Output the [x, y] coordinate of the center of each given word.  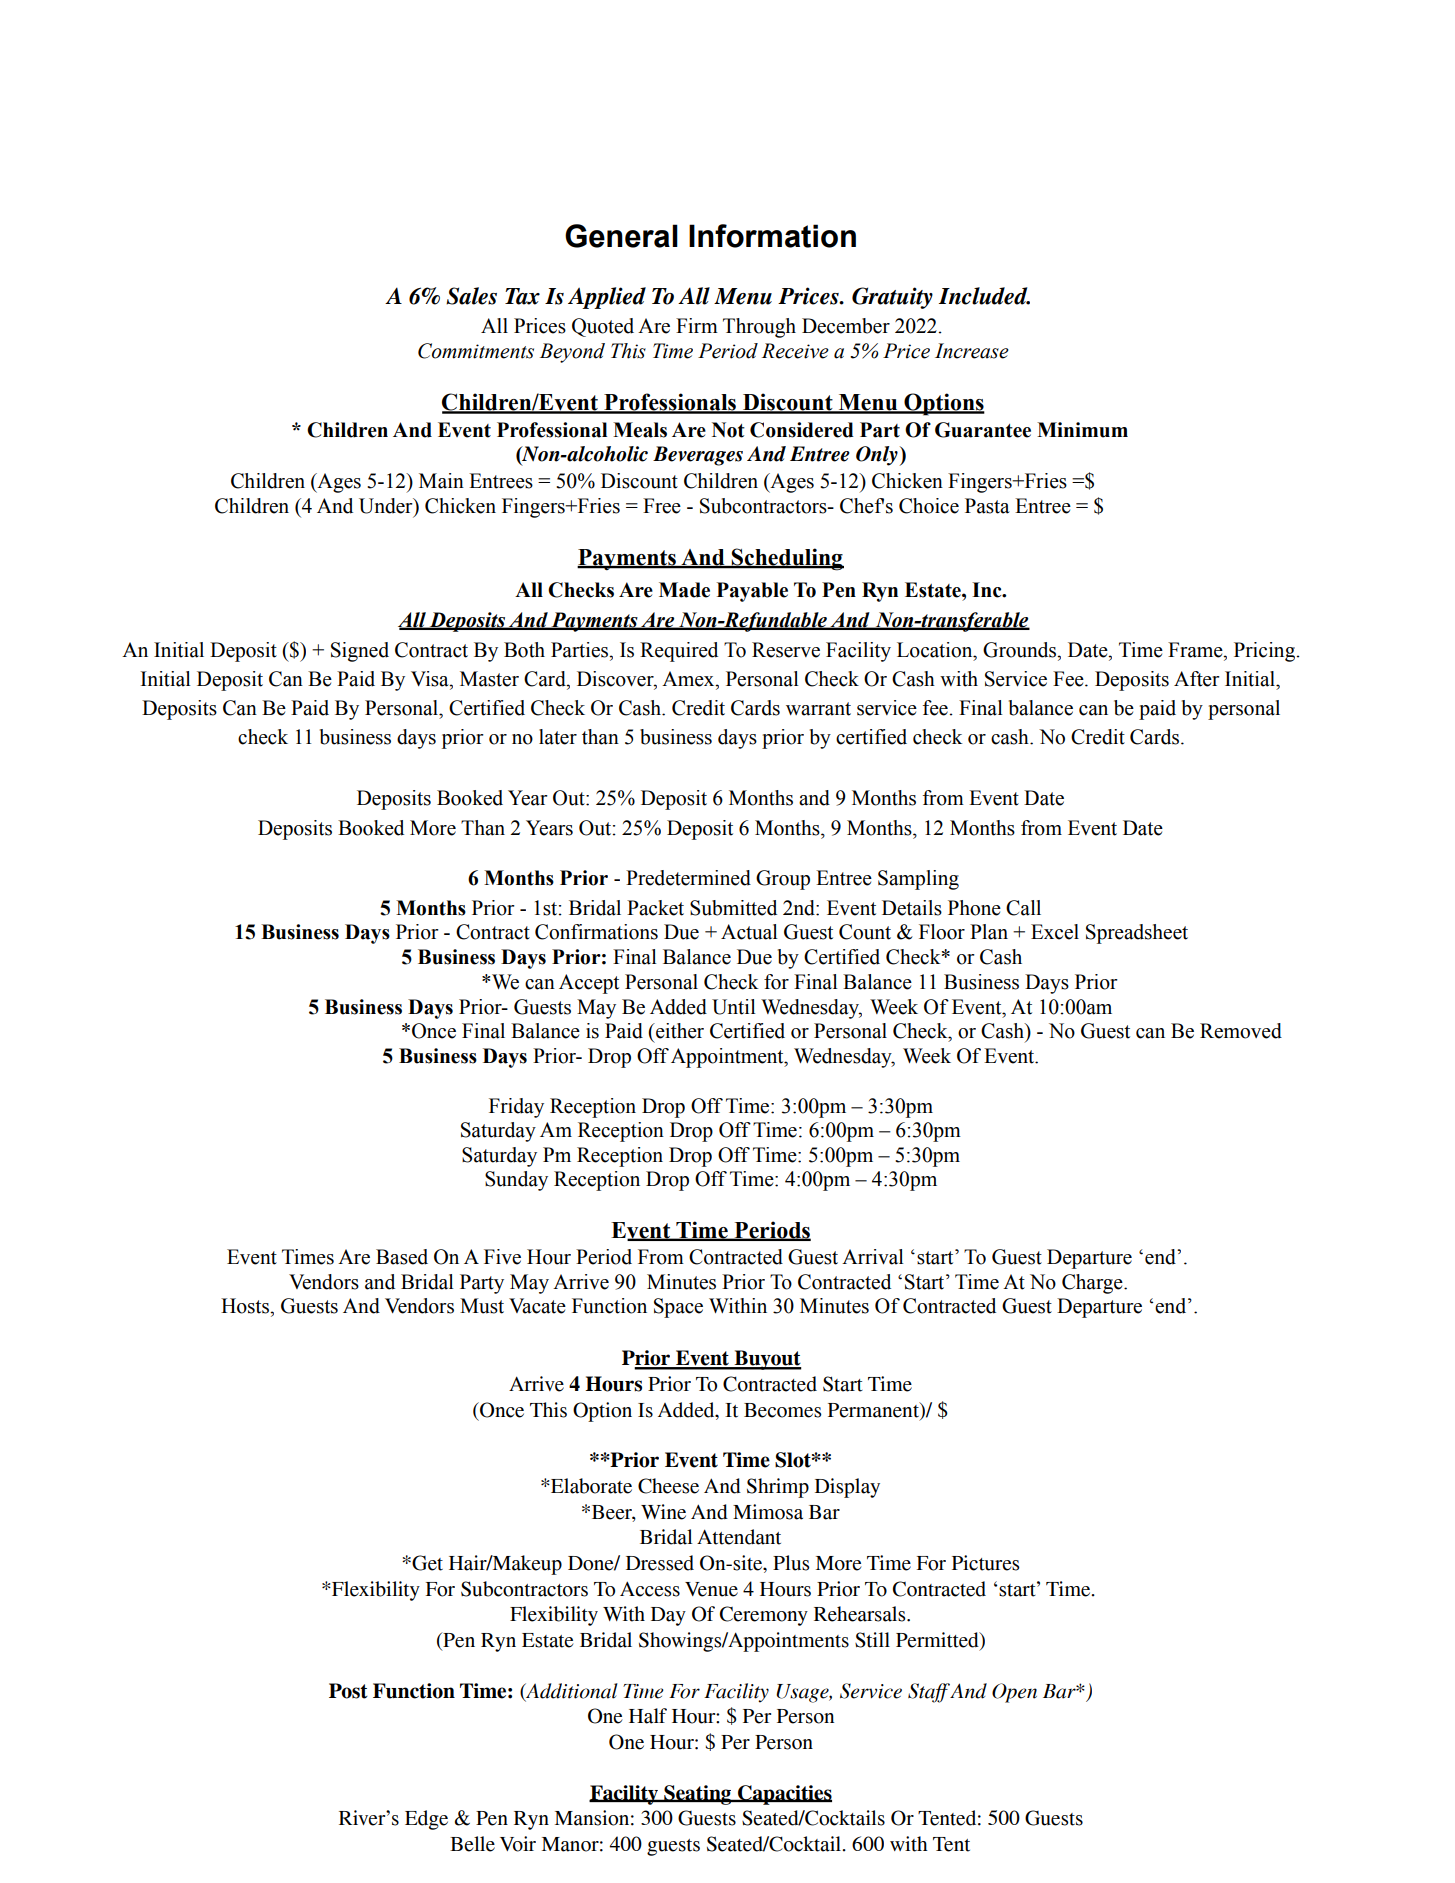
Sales [471, 296]
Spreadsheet [1137, 934]
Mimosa [768, 1512]
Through [759, 328]
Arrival [873, 1257]
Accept [589, 984]
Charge [1093, 1284]
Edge [426, 1820]
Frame [1196, 650]
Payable [752, 592]
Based [402, 1257]
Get [426, 1563]
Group [783, 880]
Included [984, 296]
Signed [360, 652]
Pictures [986, 1563]
